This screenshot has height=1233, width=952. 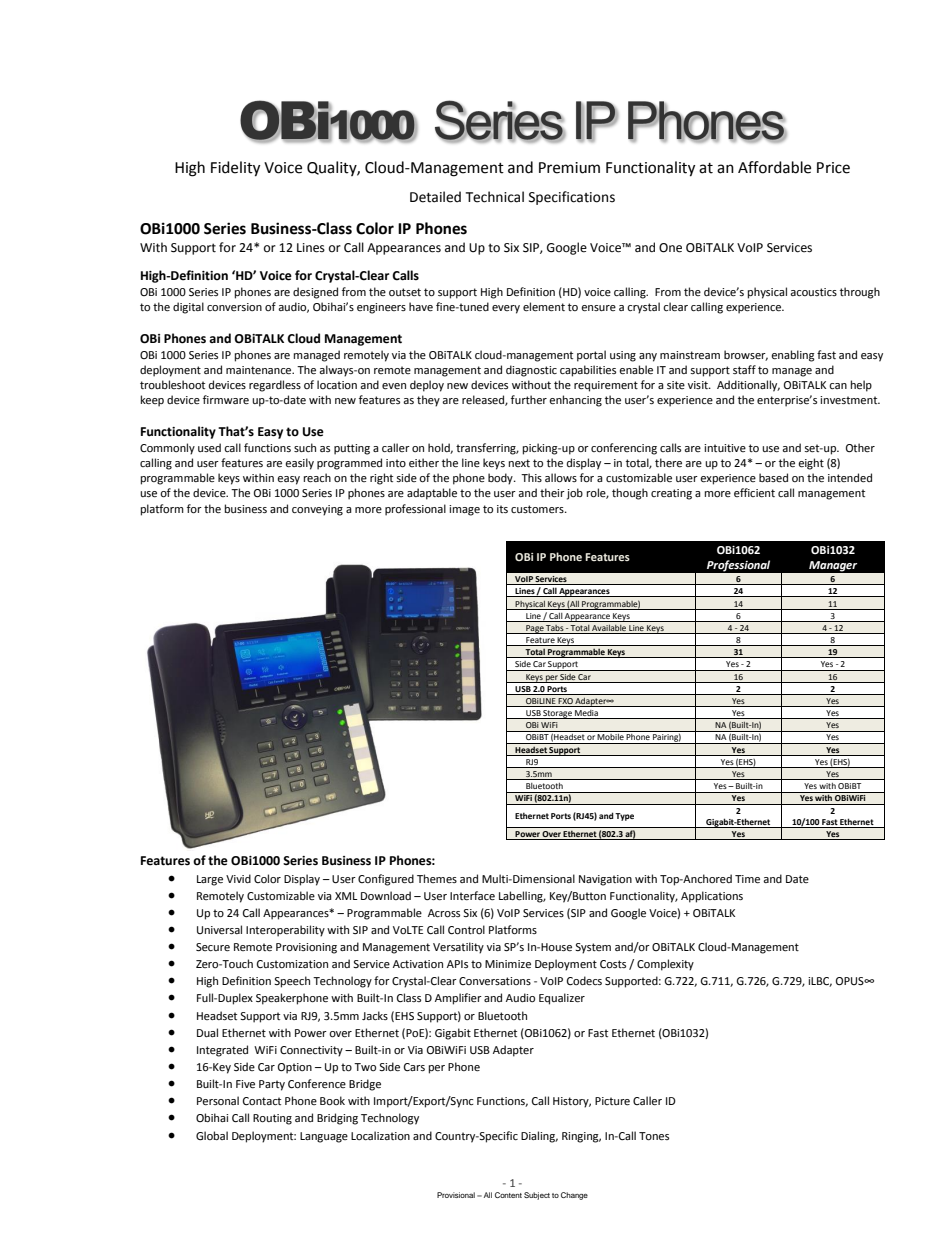 What do you see at coordinates (212, 1136) in the screenshot?
I see `Global` at bounding box center [212, 1136].
